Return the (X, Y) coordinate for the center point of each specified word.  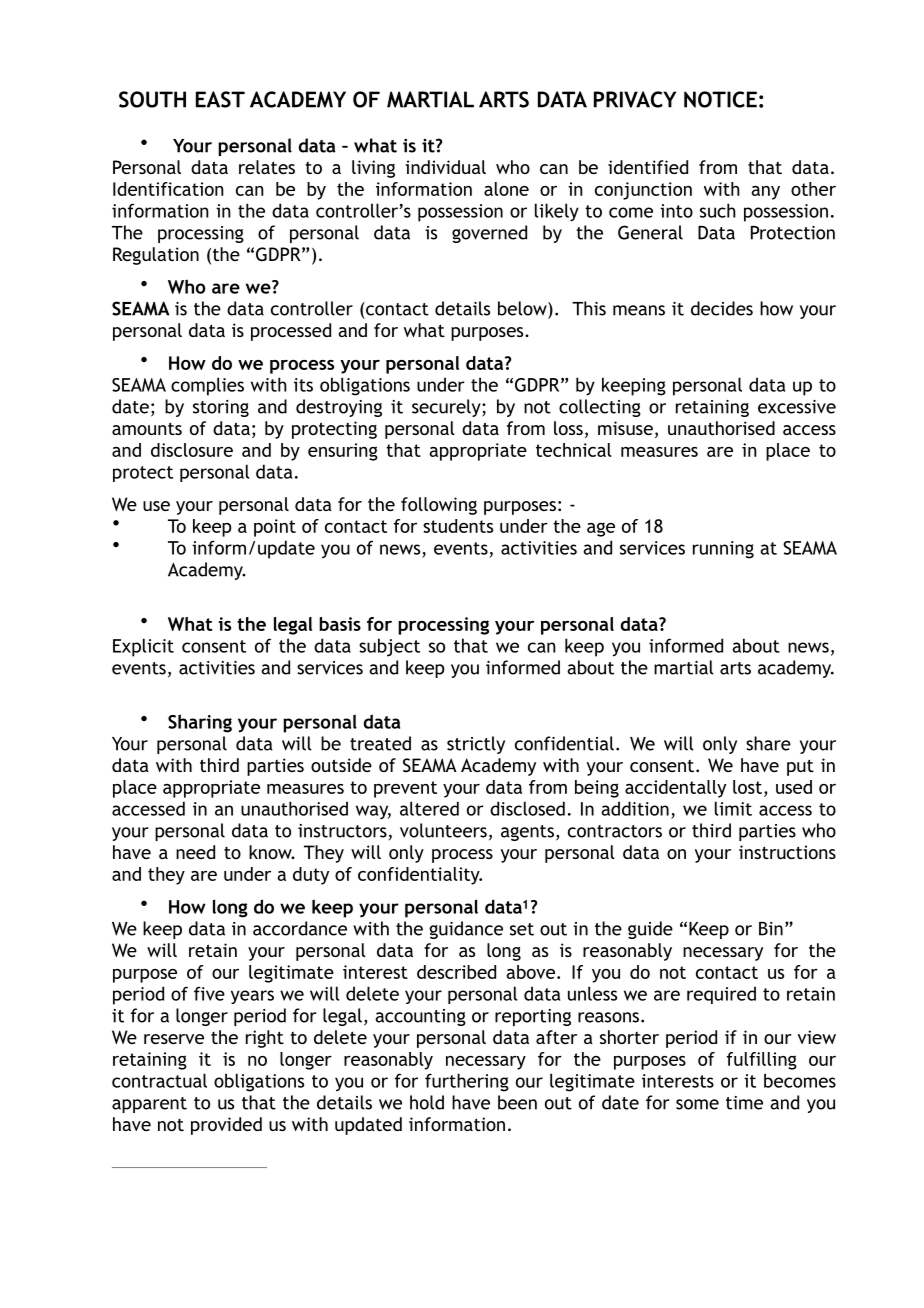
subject (389, 647)
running (723, 550)
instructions (787, 852)
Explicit (143, 647)
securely (447, 408)
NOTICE (720, 99)
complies (207, 386)
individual (445, 167)
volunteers (443, 830)
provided (226, 1126)
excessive (797, 407)
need (195, 852)
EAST (220, 99)
